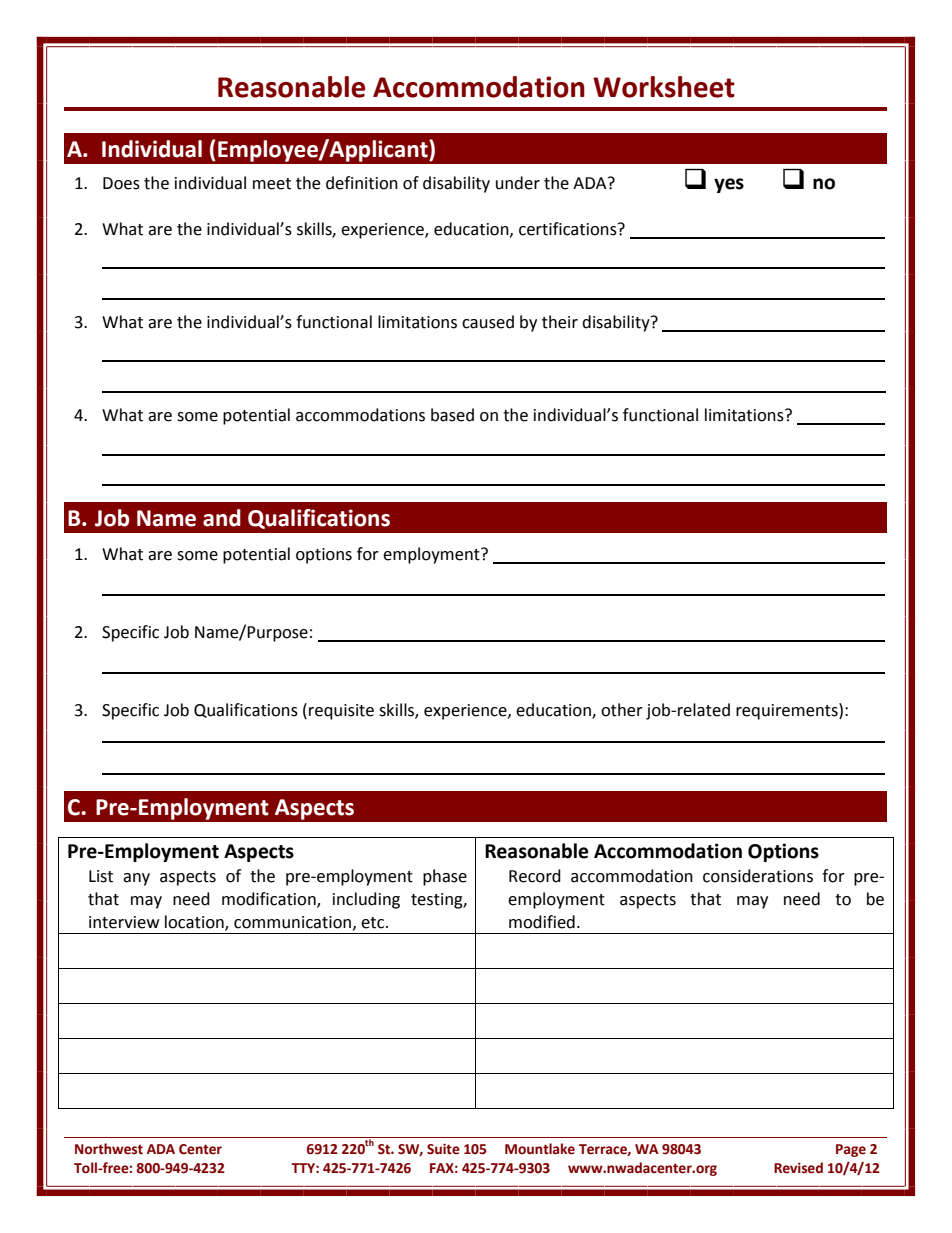 Image resolution: width=952 pixels, height=1233 pixels. What do you see at coordinates (788, 711) in the document?
I see `requirements` at bounding box center [788, 711].
